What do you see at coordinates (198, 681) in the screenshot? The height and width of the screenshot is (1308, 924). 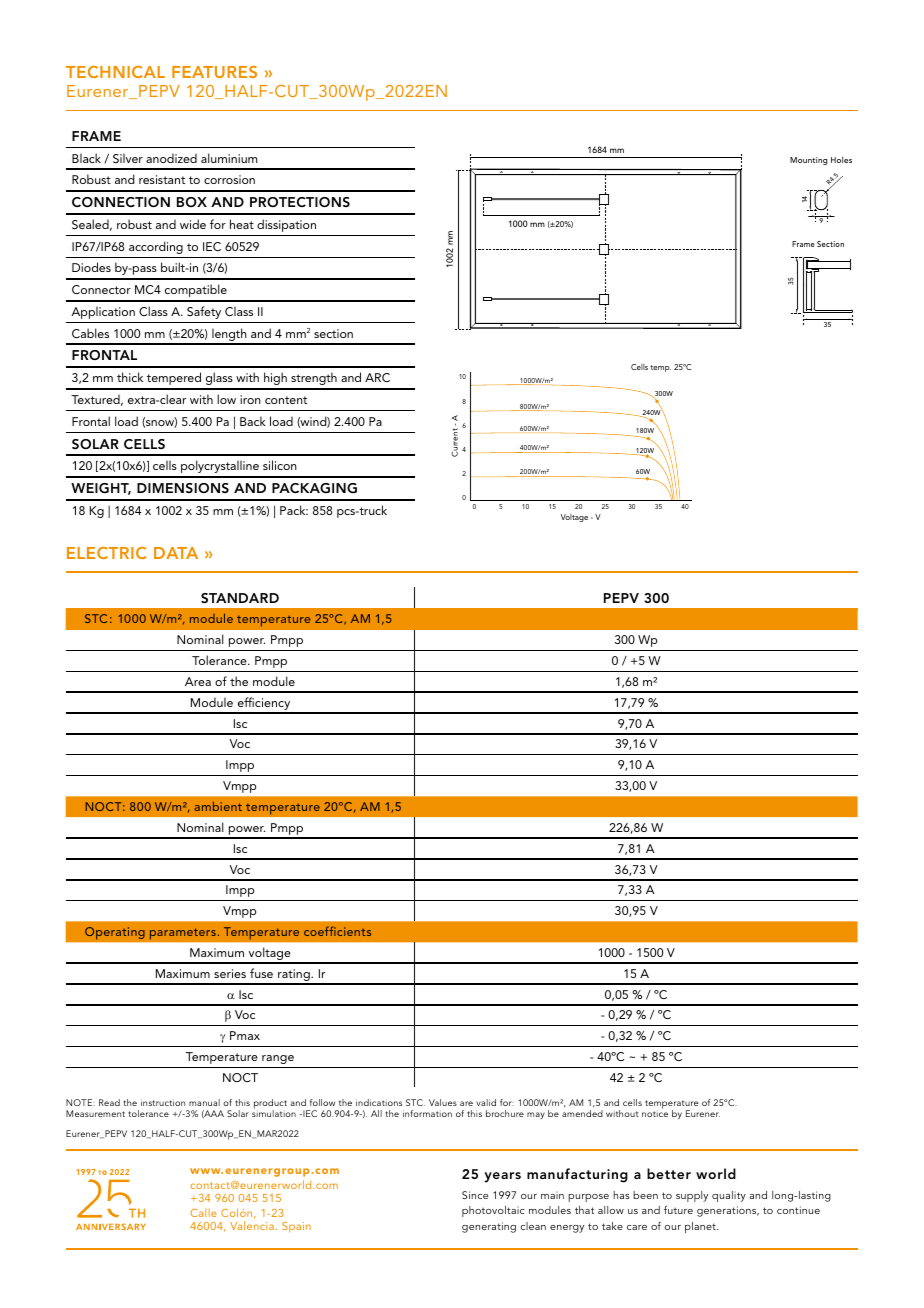 I see `Area` at bounding box center [198, 681].
